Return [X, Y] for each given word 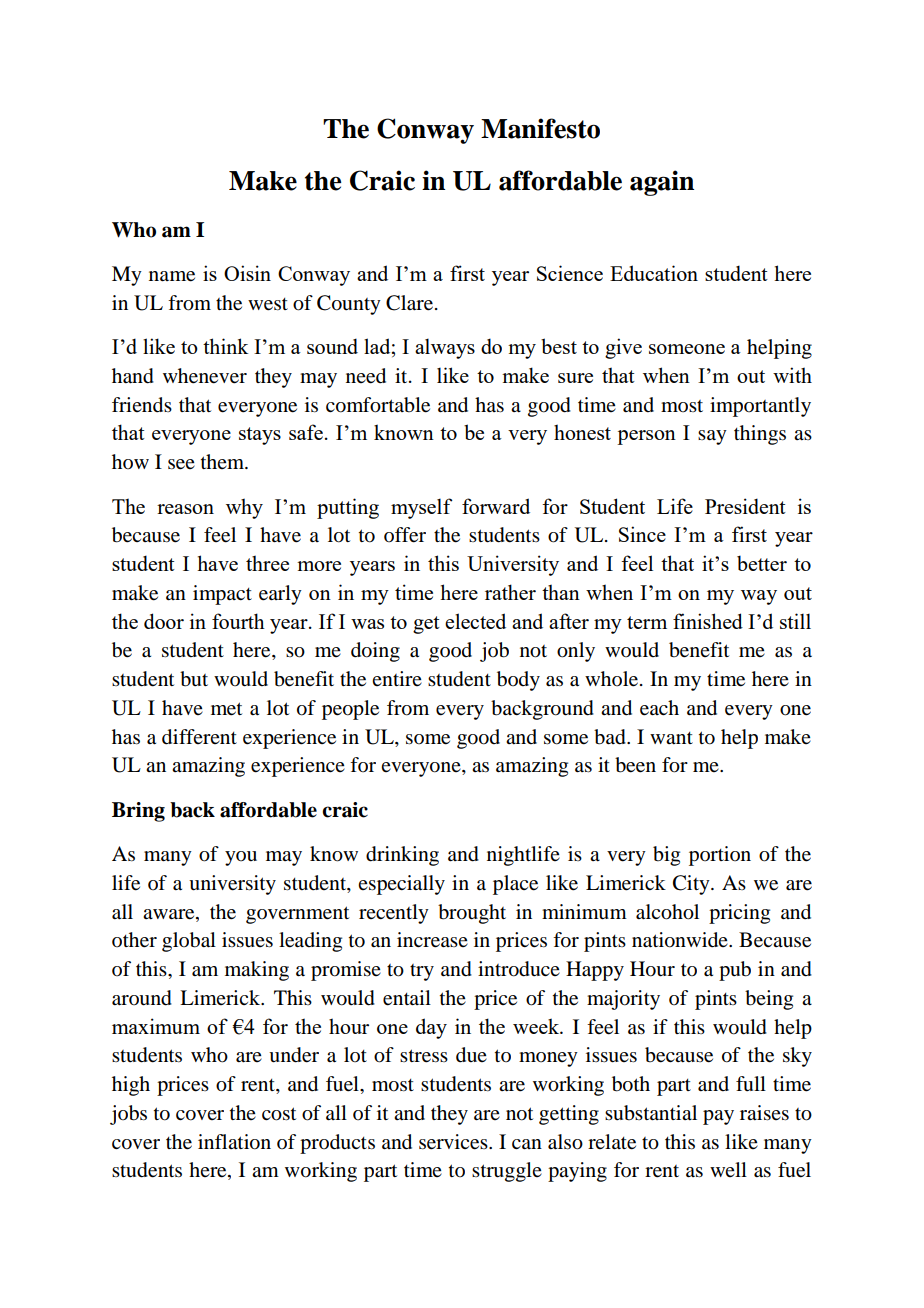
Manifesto [540, 128]
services [454, 1142]
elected [475, 621]
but [194, 679]
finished [708, 621]
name [172, 276]
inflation [234, 1142]
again [662, 183]
